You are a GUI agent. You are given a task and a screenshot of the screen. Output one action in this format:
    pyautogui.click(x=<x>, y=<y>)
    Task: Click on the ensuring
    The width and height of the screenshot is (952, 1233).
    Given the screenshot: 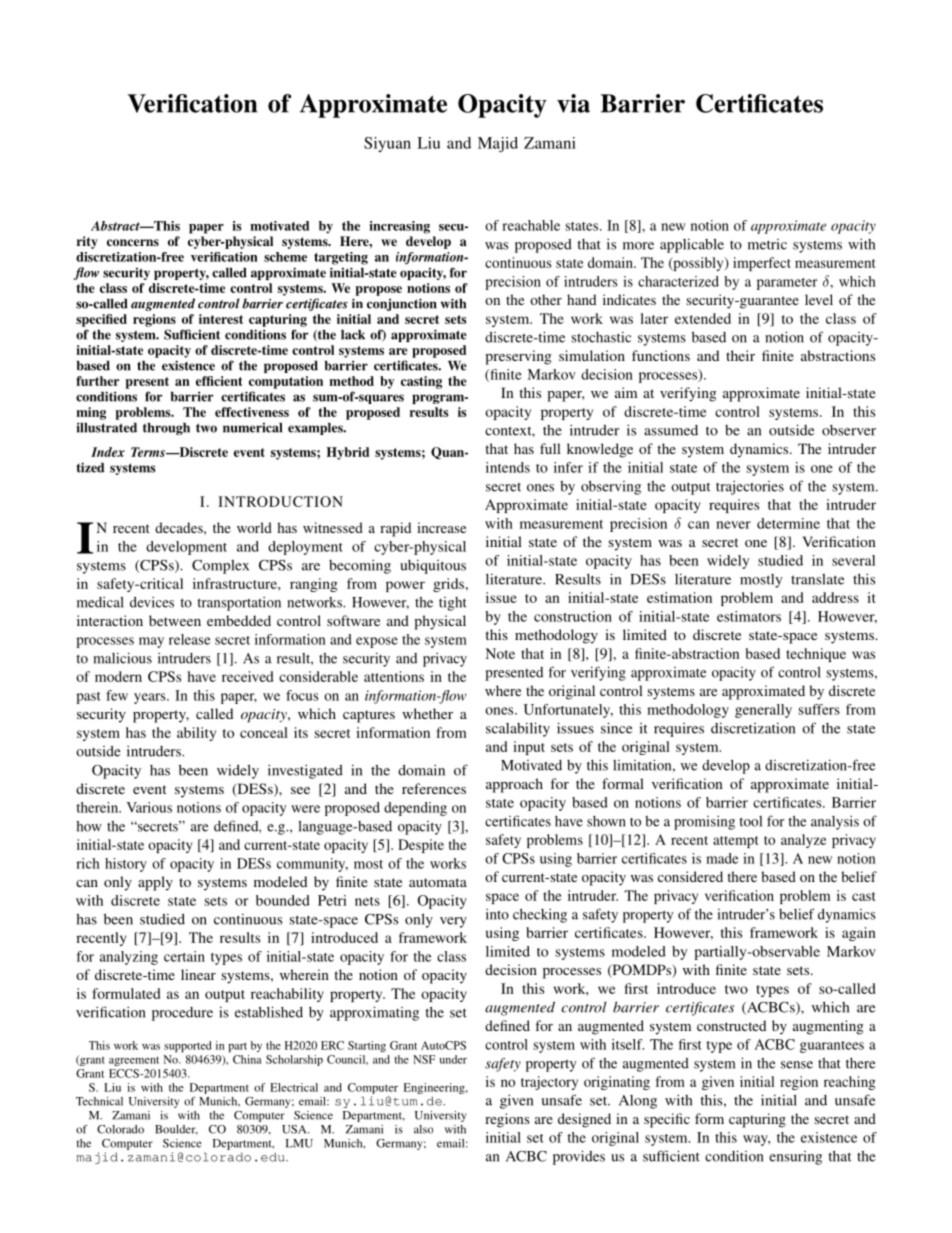 What is the action you would take?
    pyautogui.click(x=795, y=1158)
